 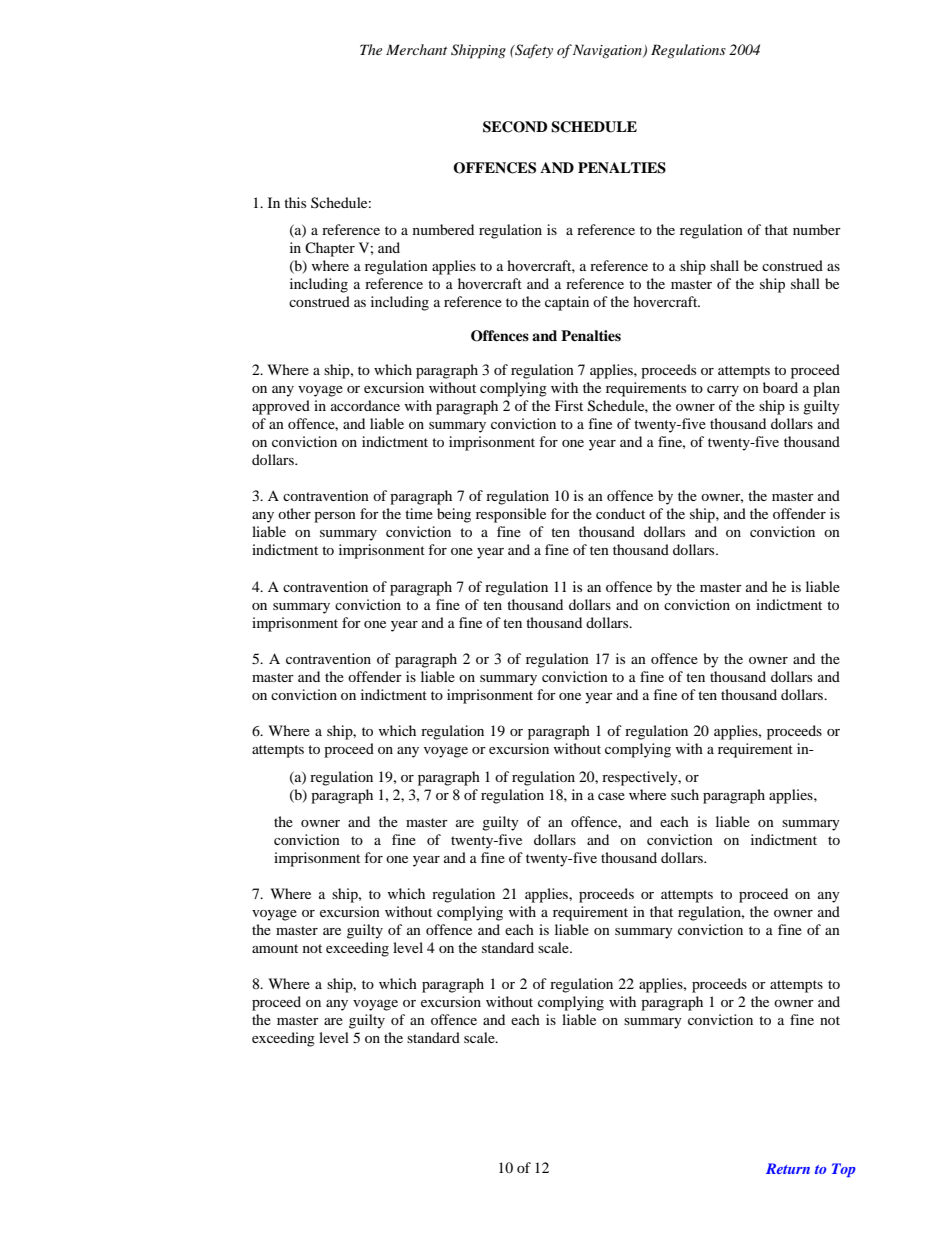 What do you see at coordinates (335, 517) in the page?
I see `person` at bounding box center [335, 517].
